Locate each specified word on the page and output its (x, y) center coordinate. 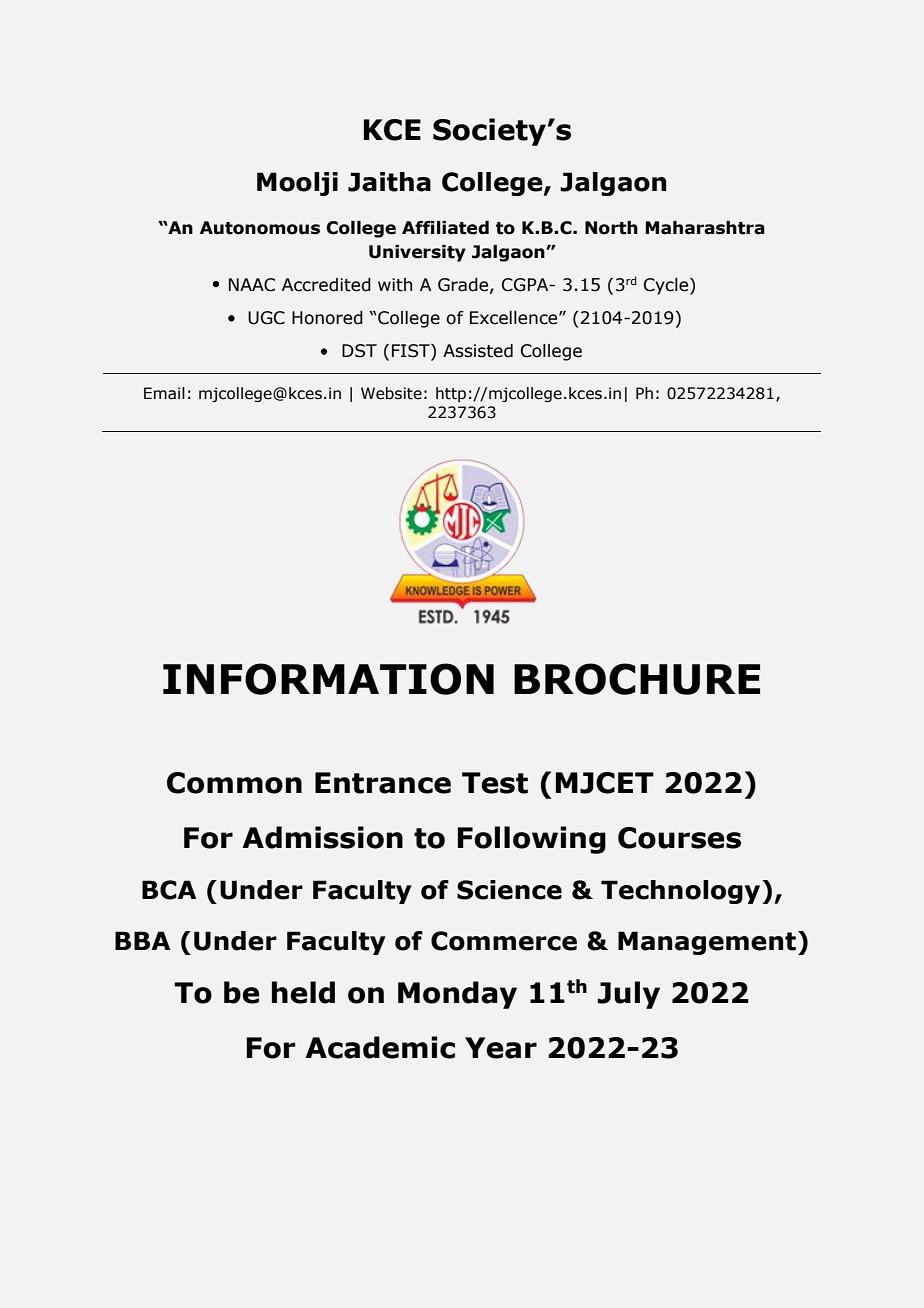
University (417, 253)
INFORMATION (328, 679)
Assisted (478, 351)
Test (495, 783)
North (611, 228)
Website (391, 393)
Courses (679, 838)
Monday (457, 995)
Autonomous (260, 228)
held (303, 992)
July (628, 995)
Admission (322, 837)
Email (164, 393)
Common (234, 783)
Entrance (383, 783)
